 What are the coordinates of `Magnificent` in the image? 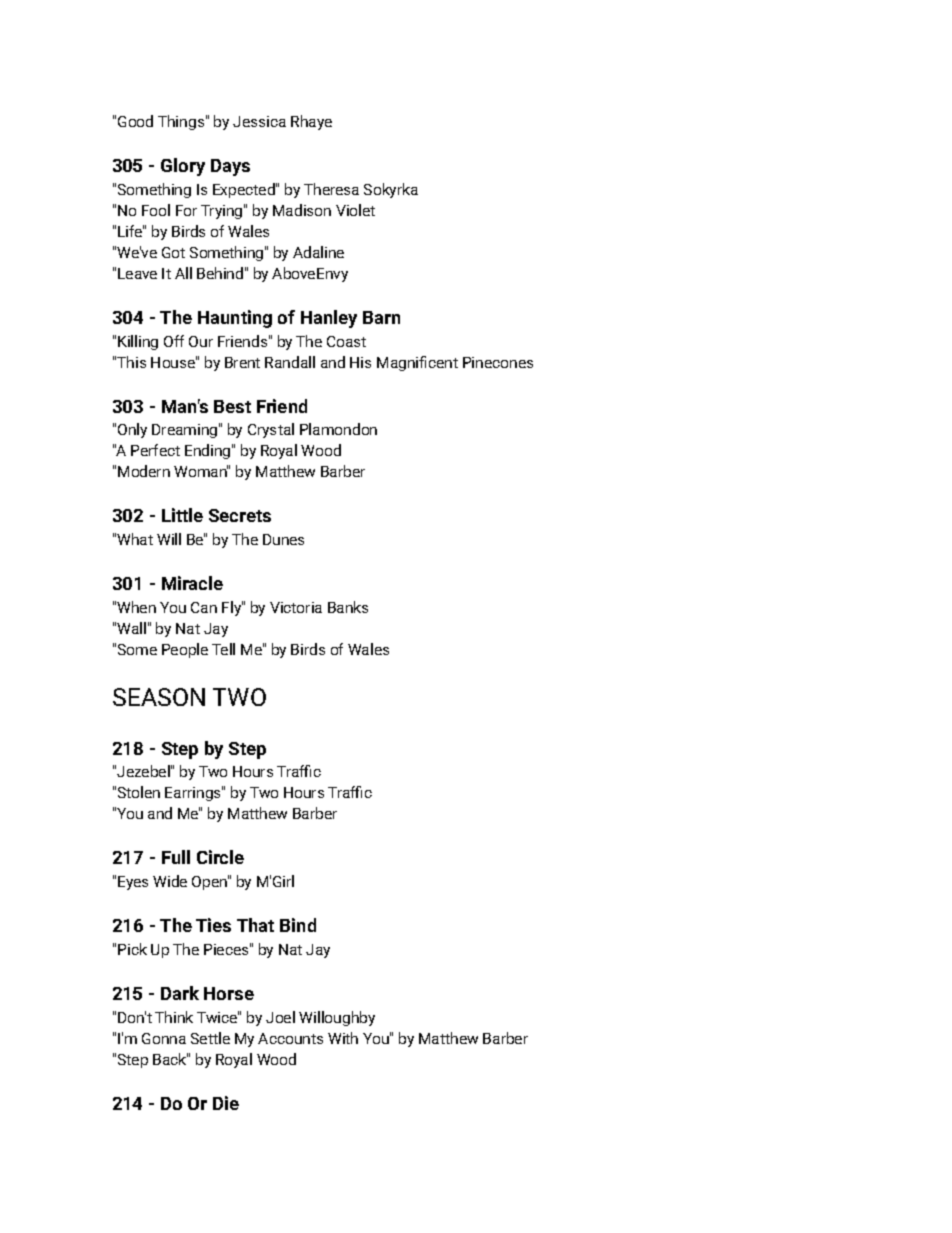 It's located at (417, 363).
